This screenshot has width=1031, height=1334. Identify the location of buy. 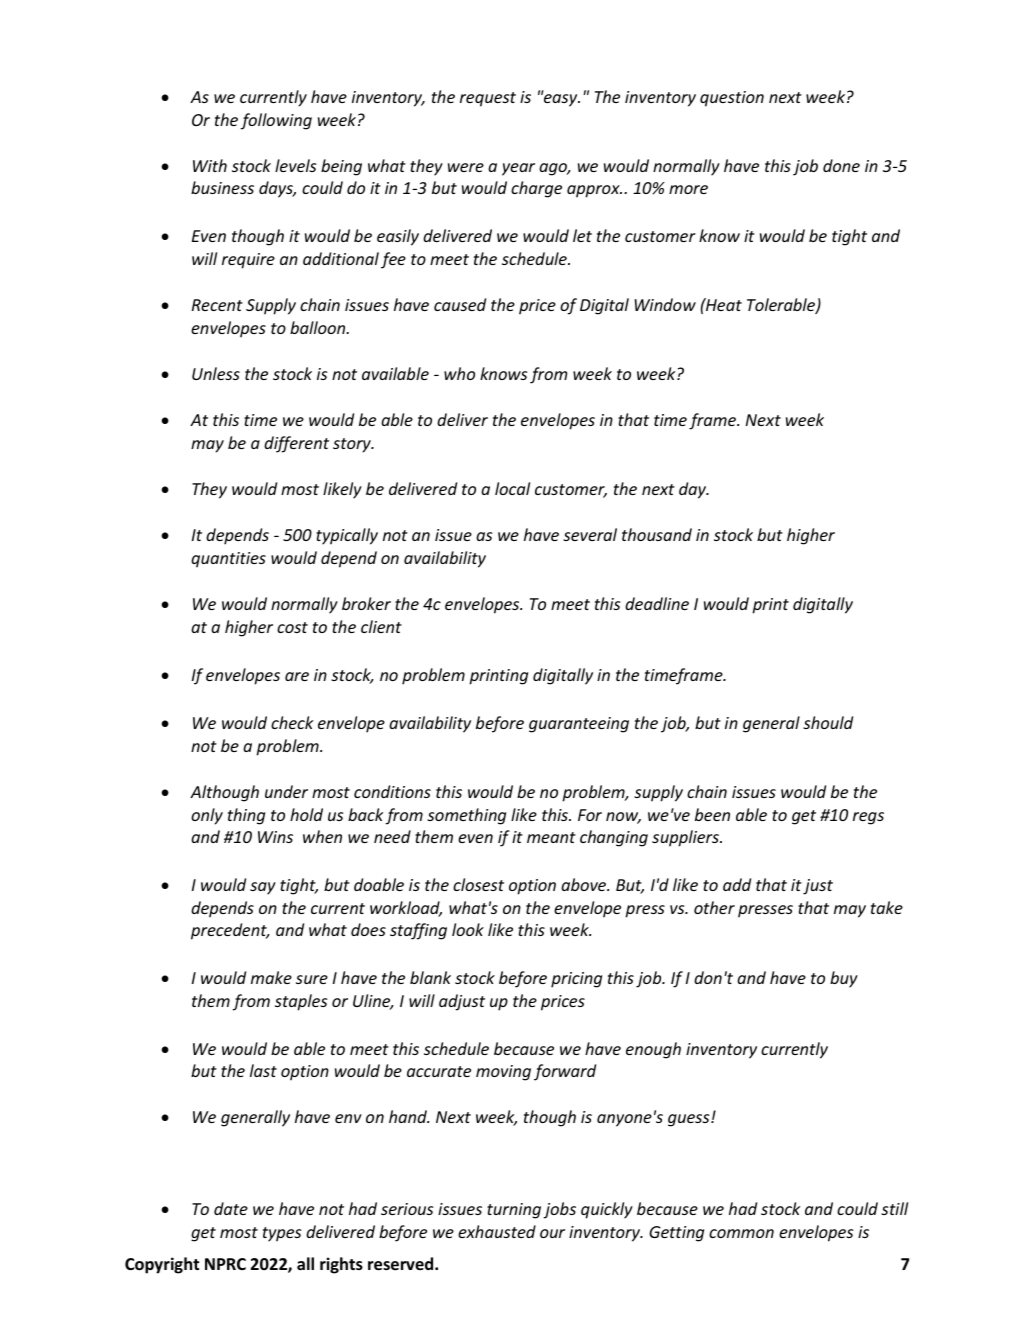
(844, 979).
